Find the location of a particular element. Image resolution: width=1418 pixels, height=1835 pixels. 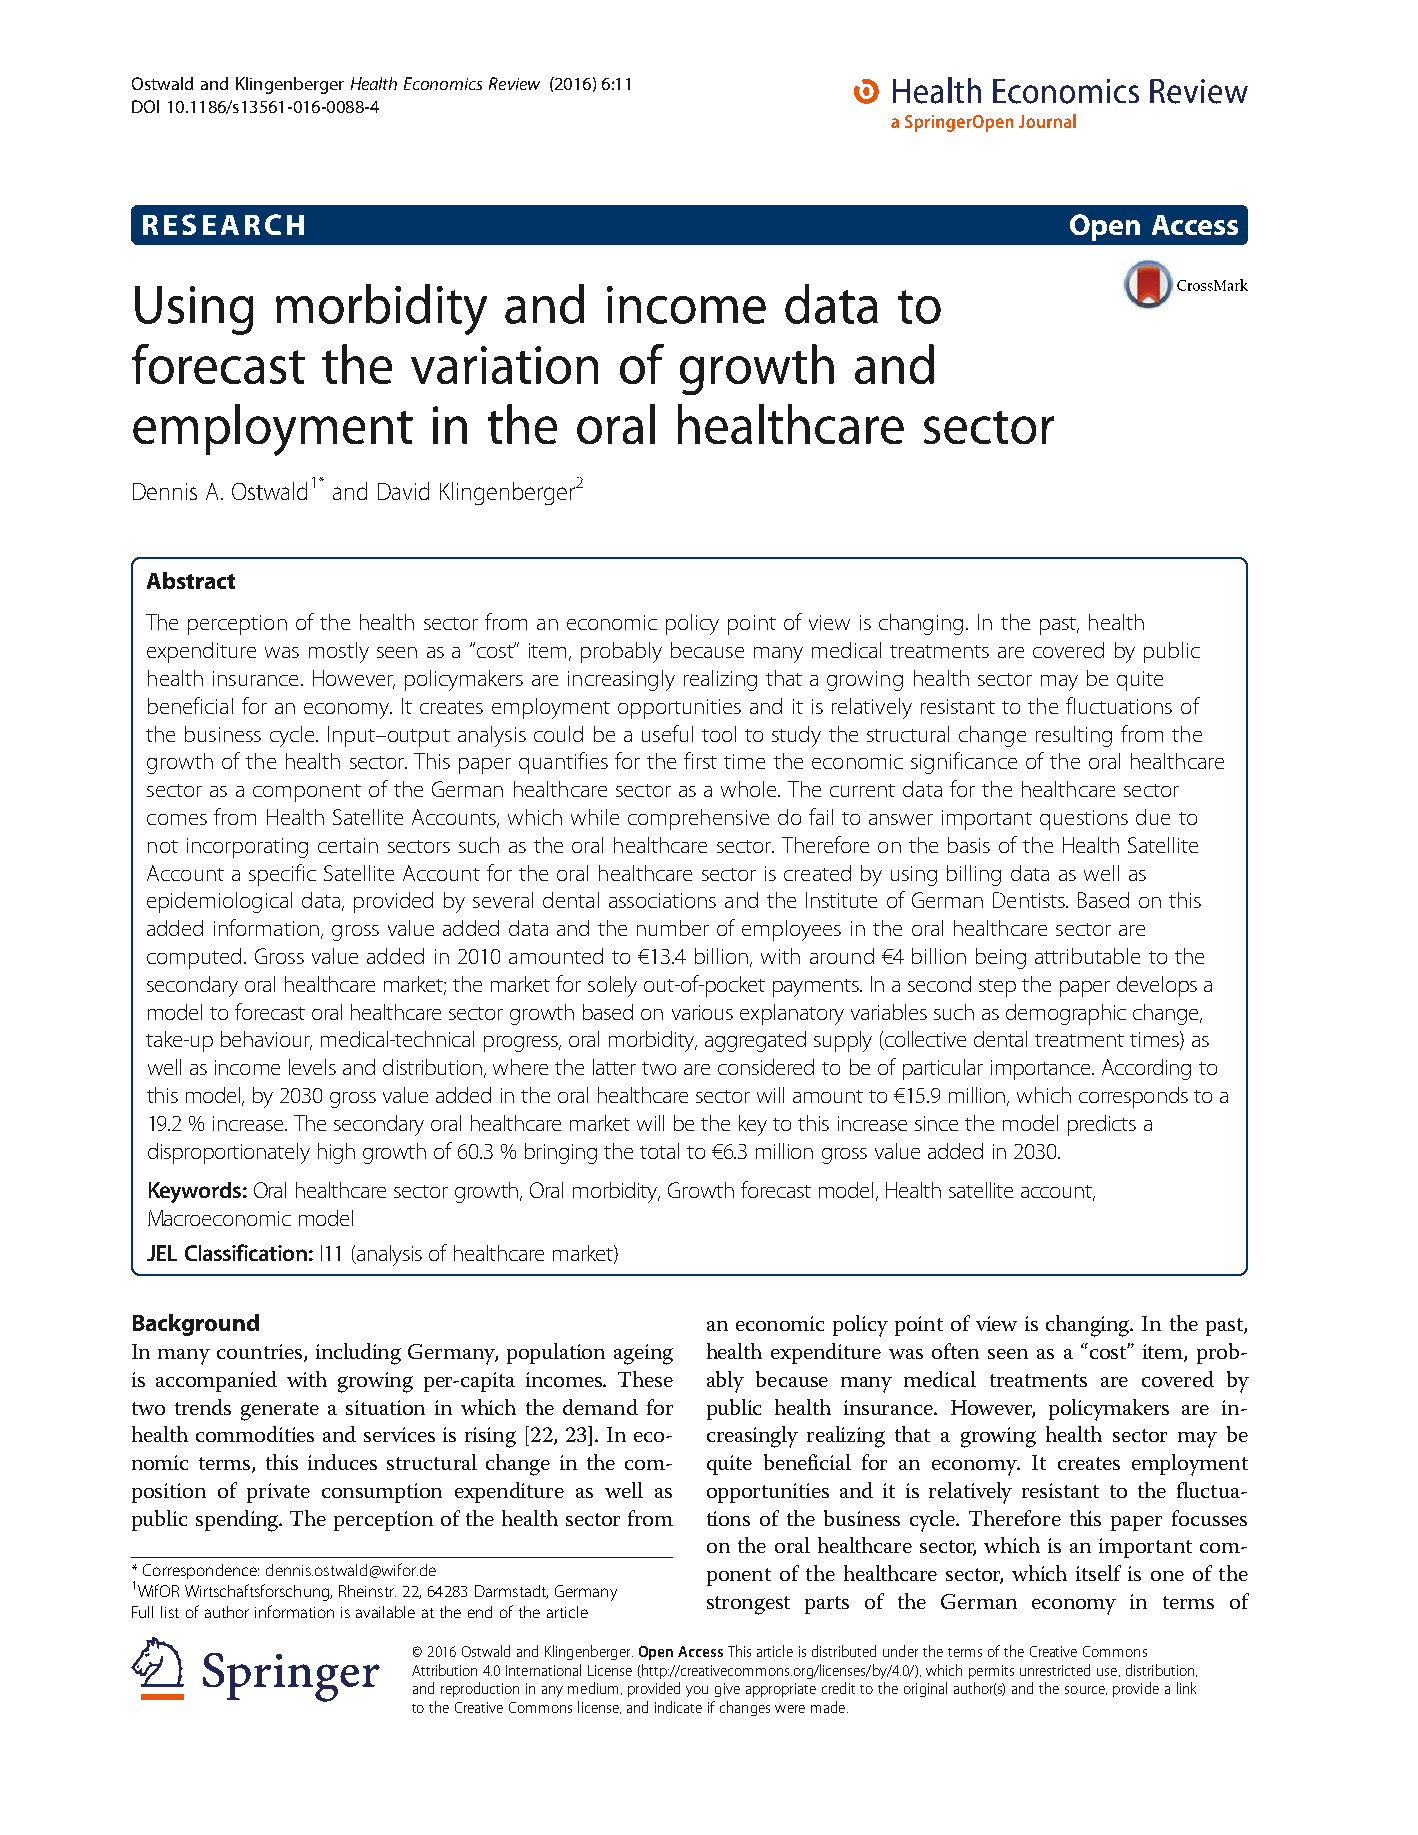

first is located at coordinates (700, 760).
